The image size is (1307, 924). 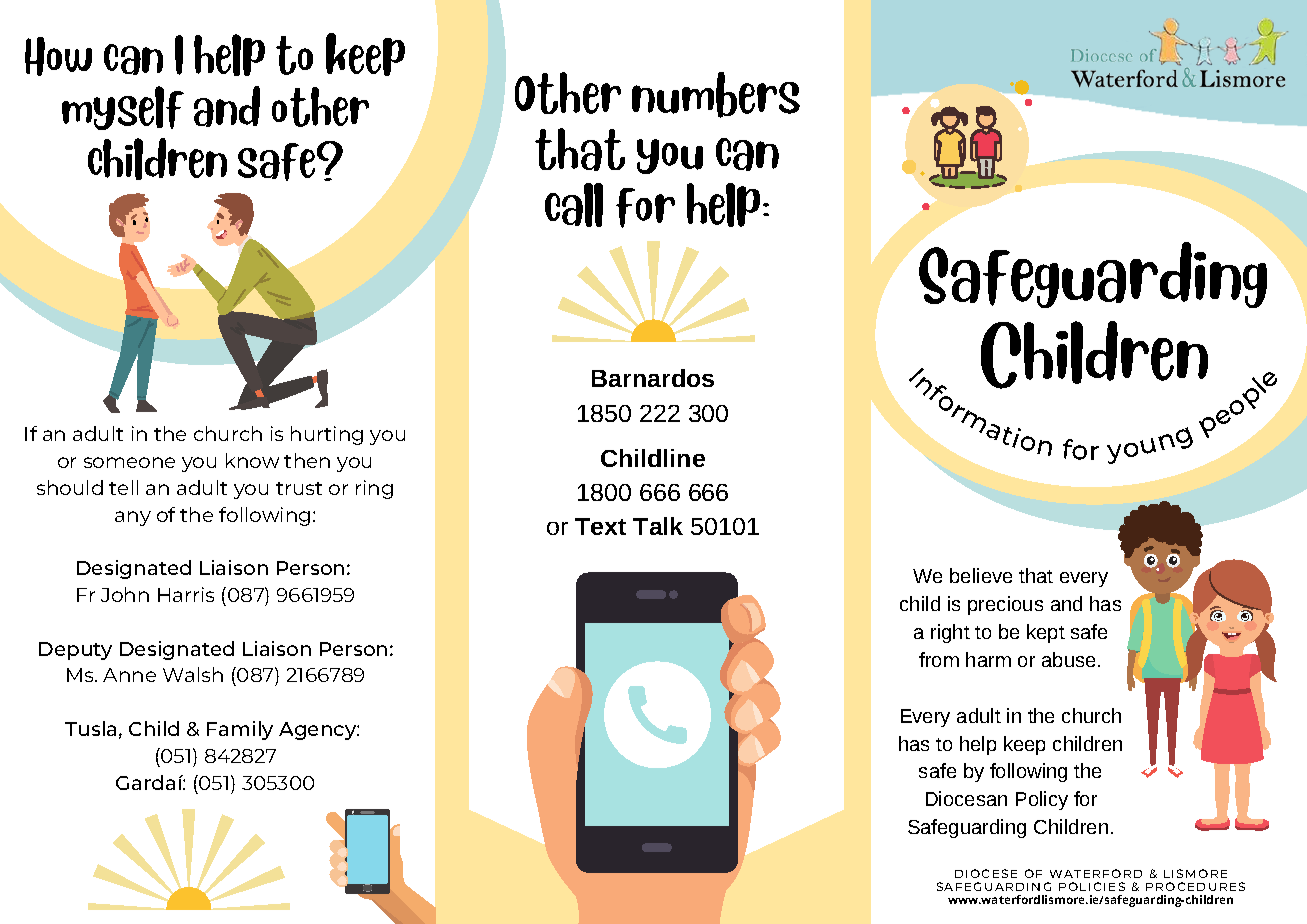 What do you see at coordinates (658, 526) in the screenshot?
I see `Talk` at bounding box center [658, 526].
